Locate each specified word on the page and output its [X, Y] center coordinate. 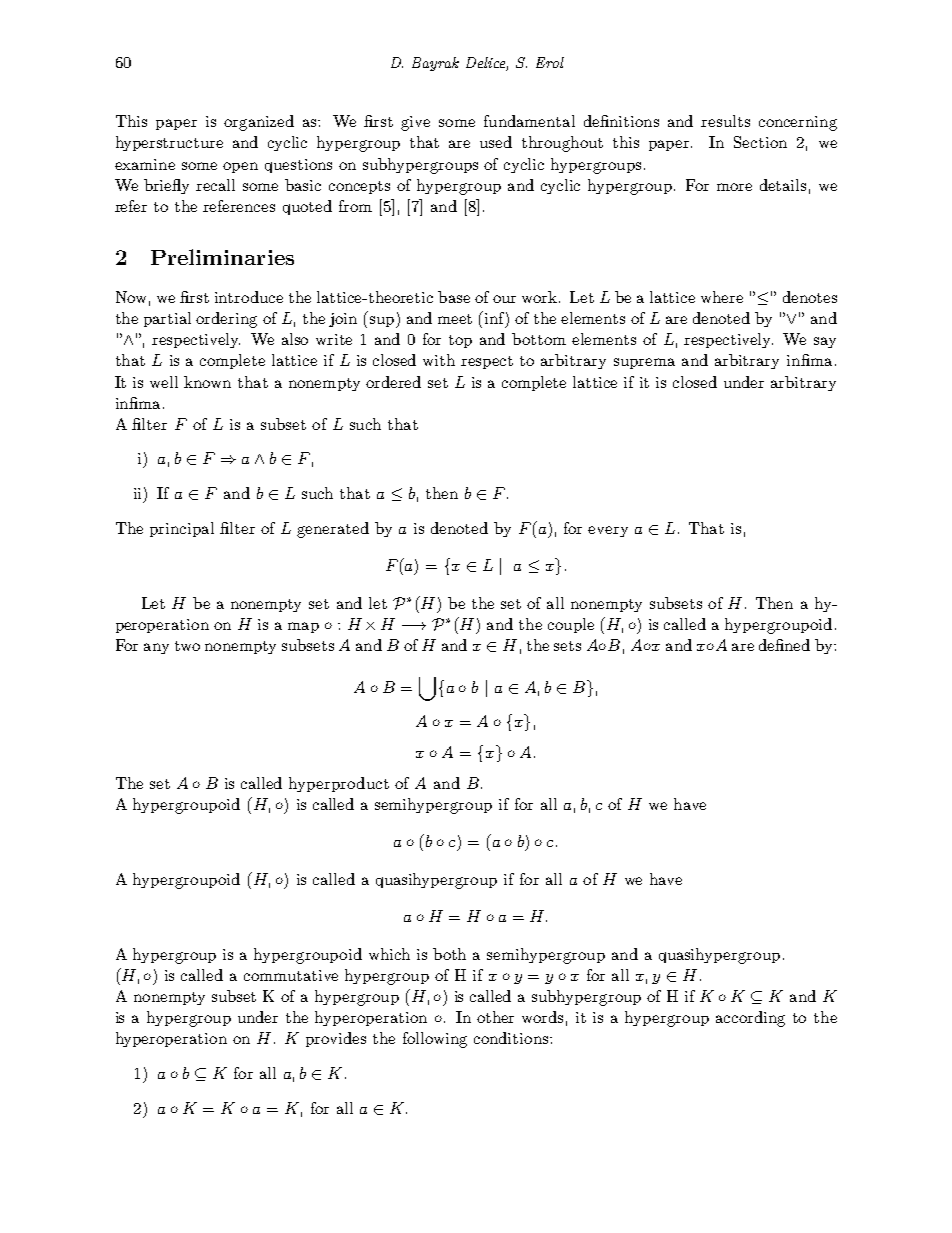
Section [760, 142]
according [750, 1019]
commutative [291, 975]
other [495, 1017]
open [240, 167]
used [496, 142]
